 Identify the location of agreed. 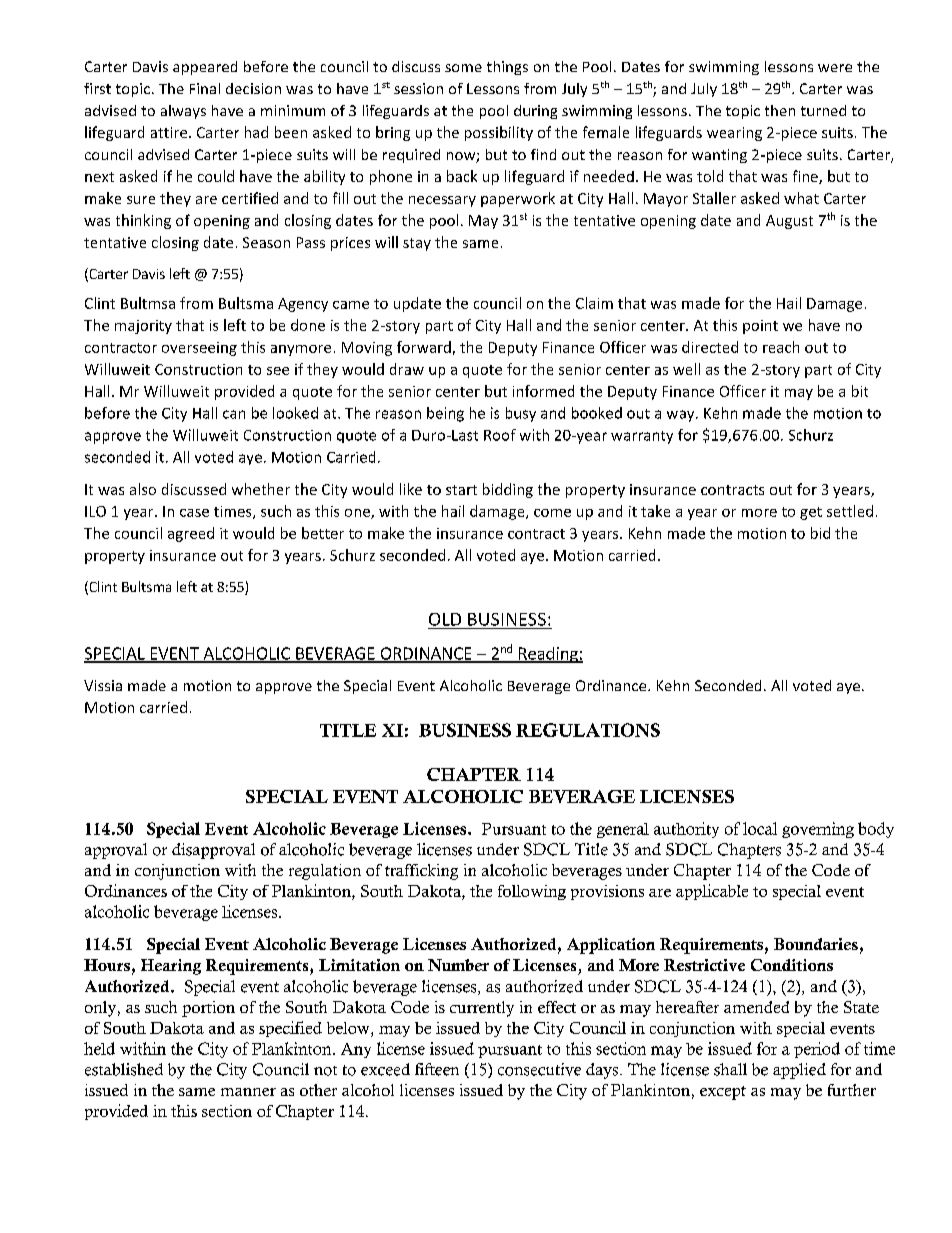
(191, 534).
